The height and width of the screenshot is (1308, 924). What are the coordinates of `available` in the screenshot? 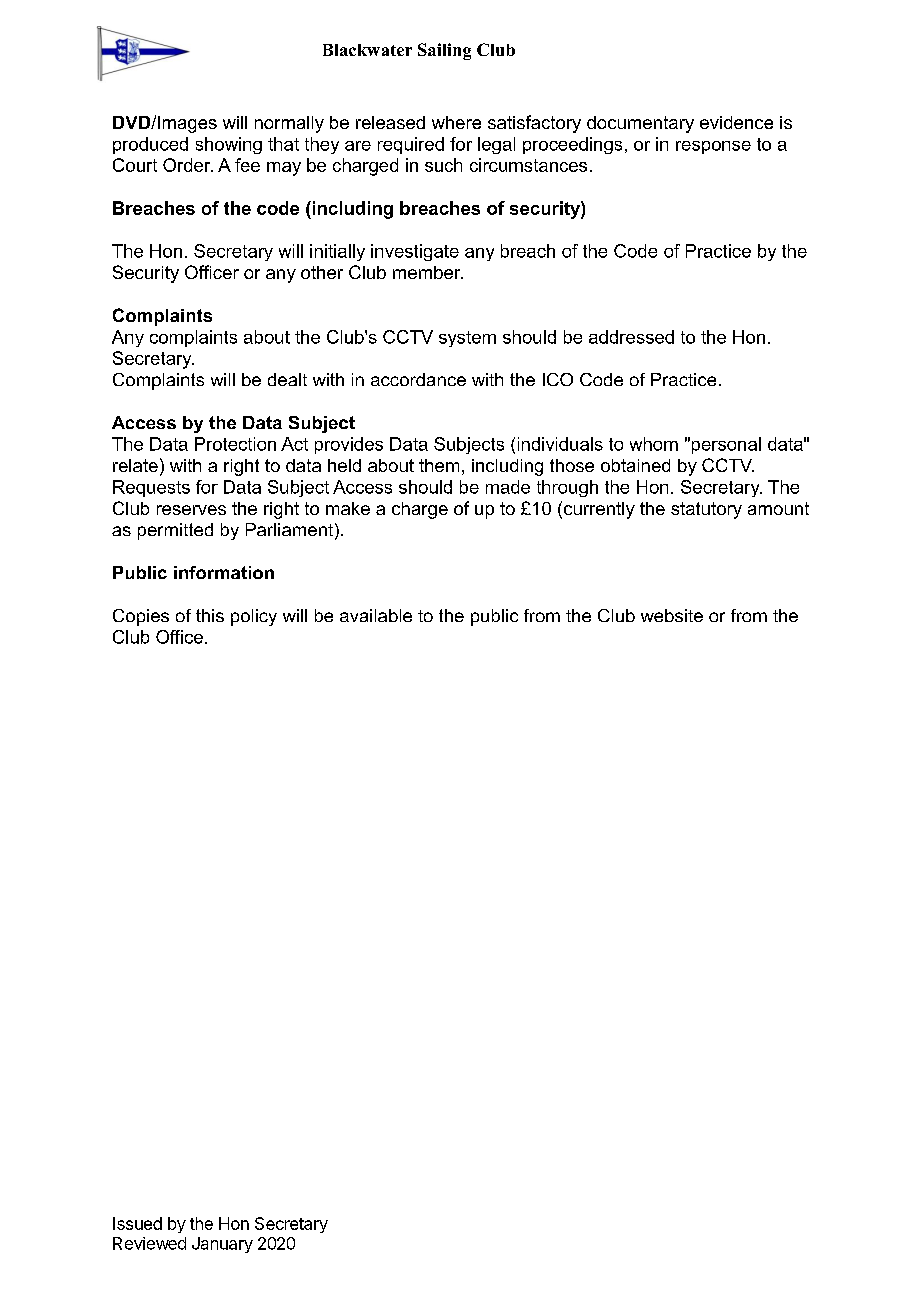 It's located at (376, 615).
